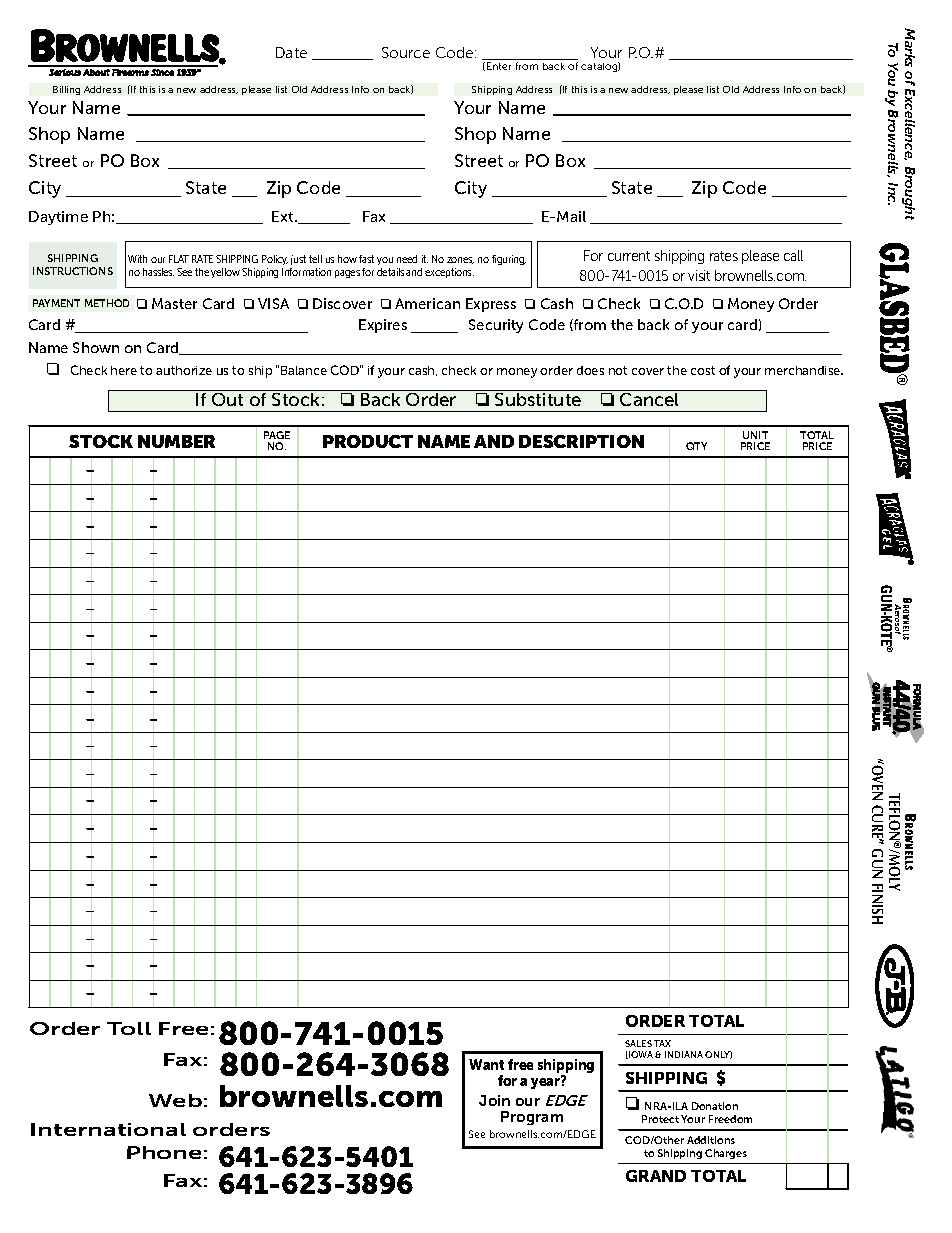 The height and width of the page is (1233, 952). What do you see at coordinates (696, 446) in the page?
I see `QTY` at bounding box center [696, 446].
